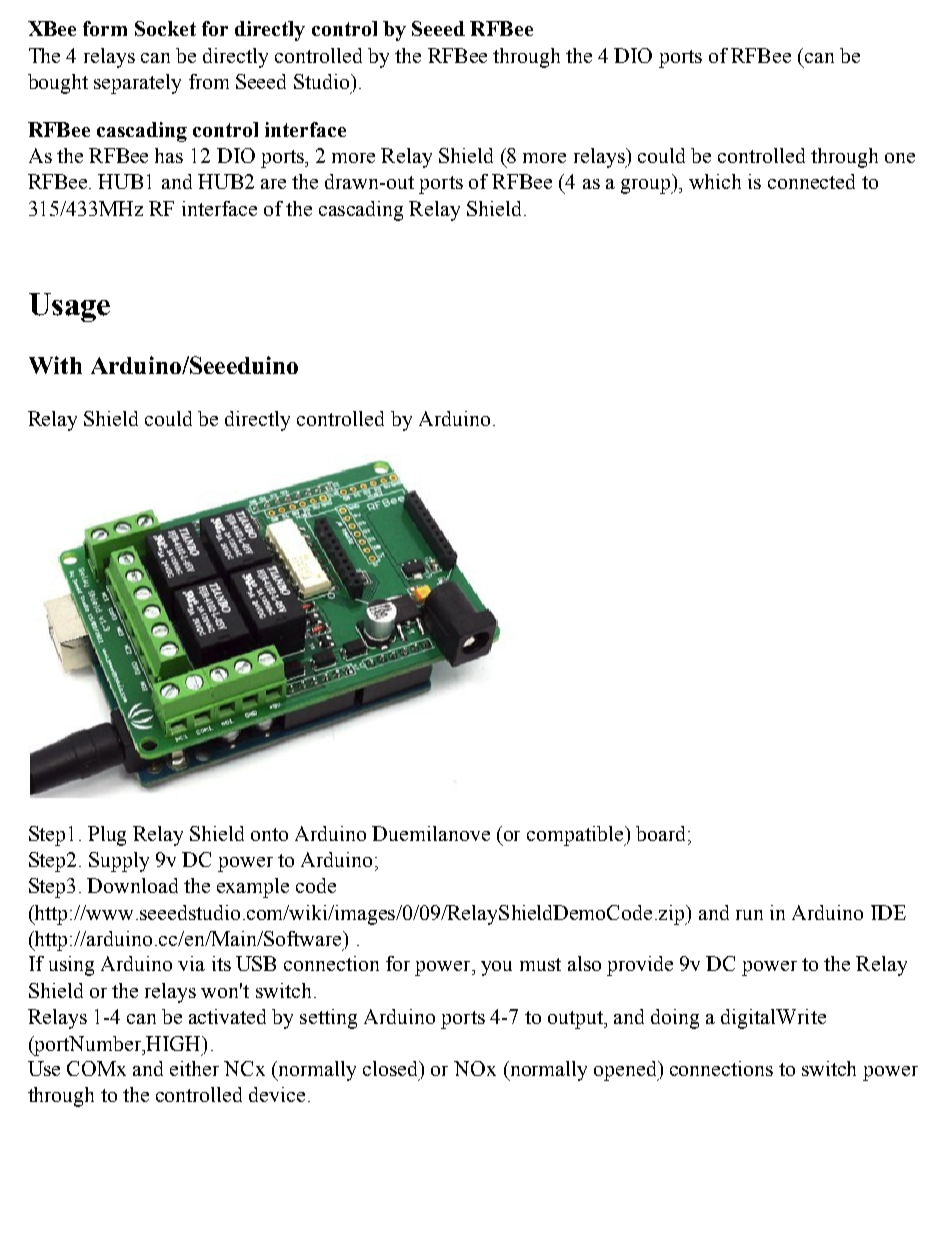  Describe the element at coordinates (137, 84) in the screenshot. I see `separately` at that location.
